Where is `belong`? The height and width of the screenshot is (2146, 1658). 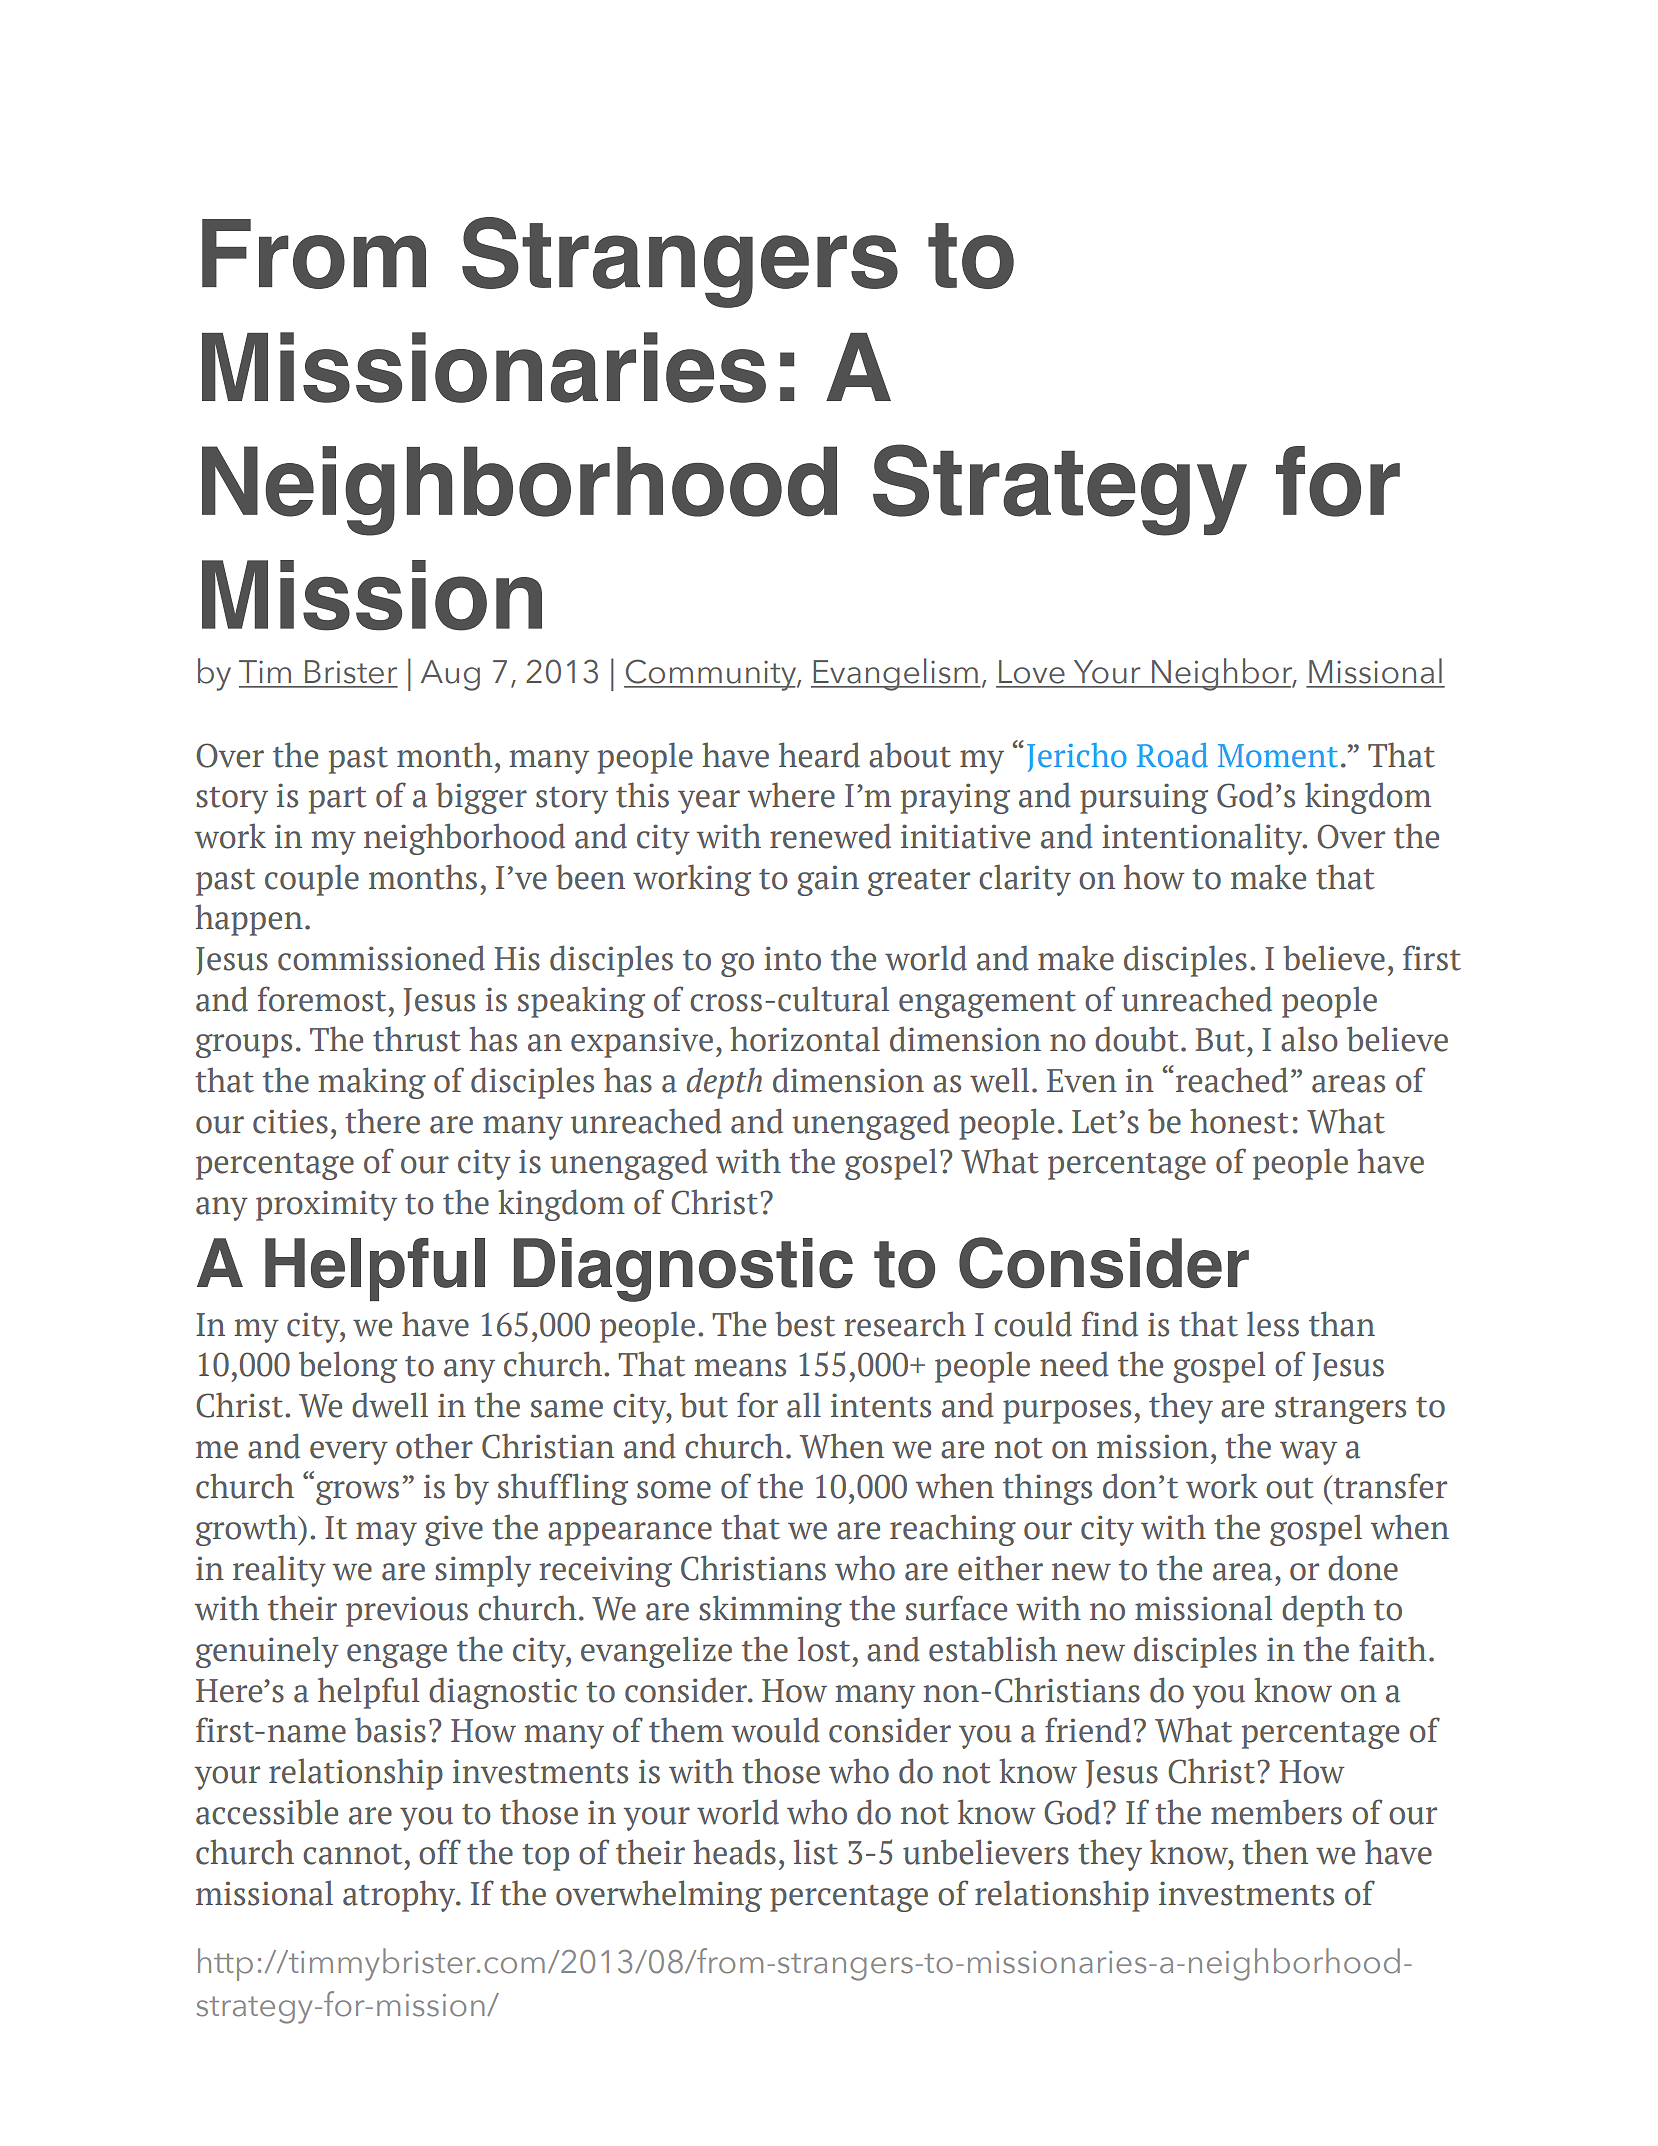 belong is located at coordinates (348, 1367).
